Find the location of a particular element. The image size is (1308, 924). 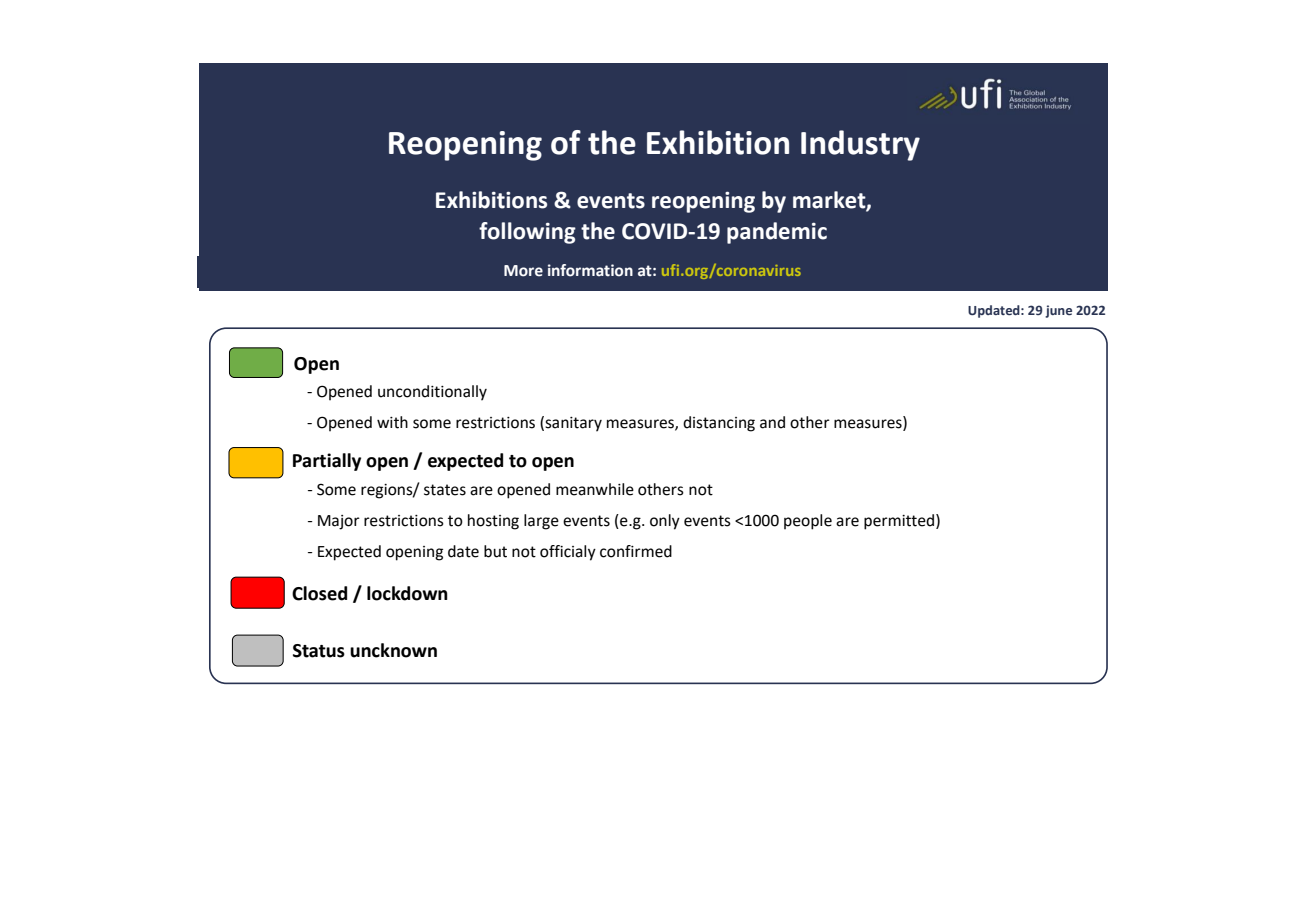

Industry is located at coordinates (860, 145).
